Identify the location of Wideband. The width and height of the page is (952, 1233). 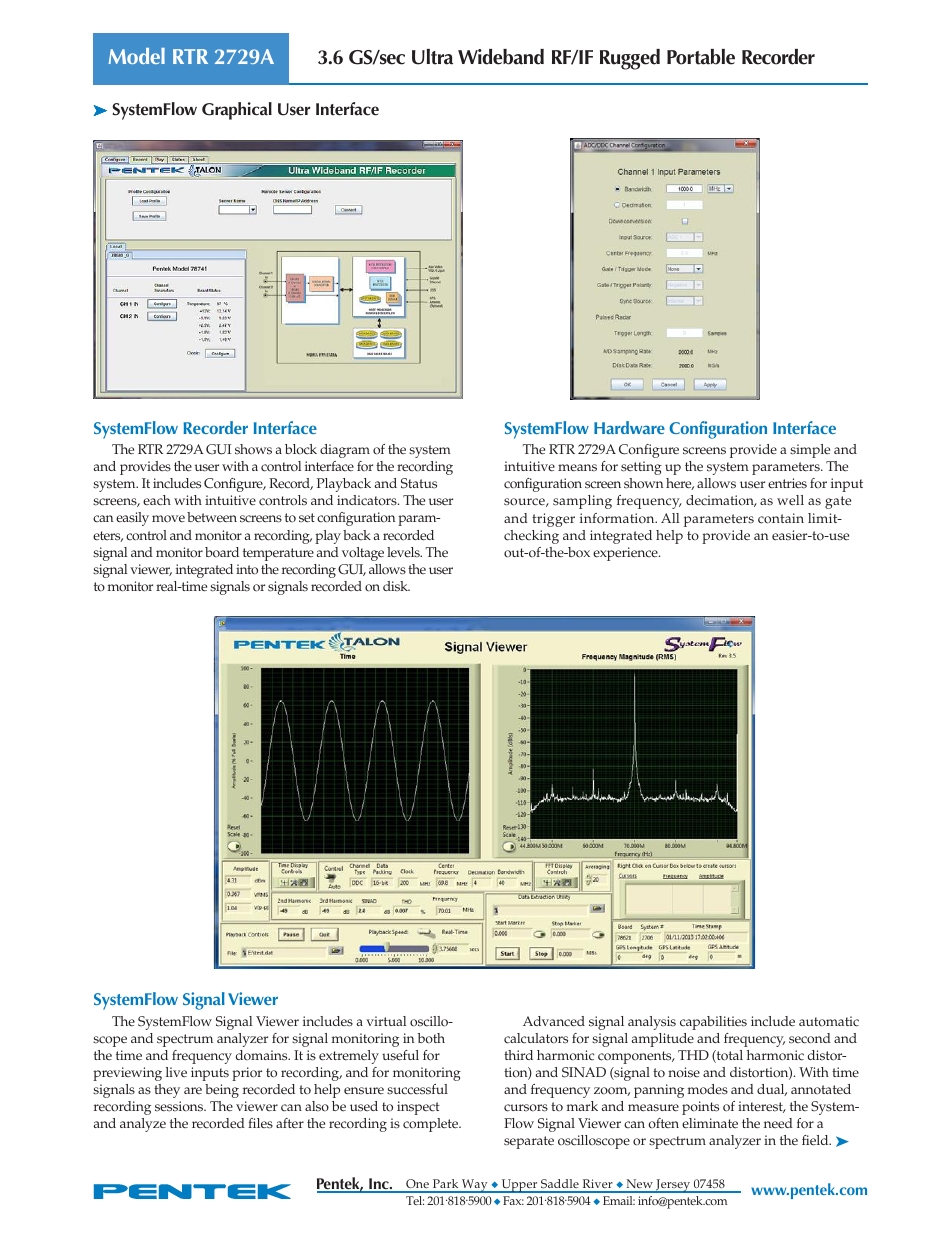
(501, 57).
